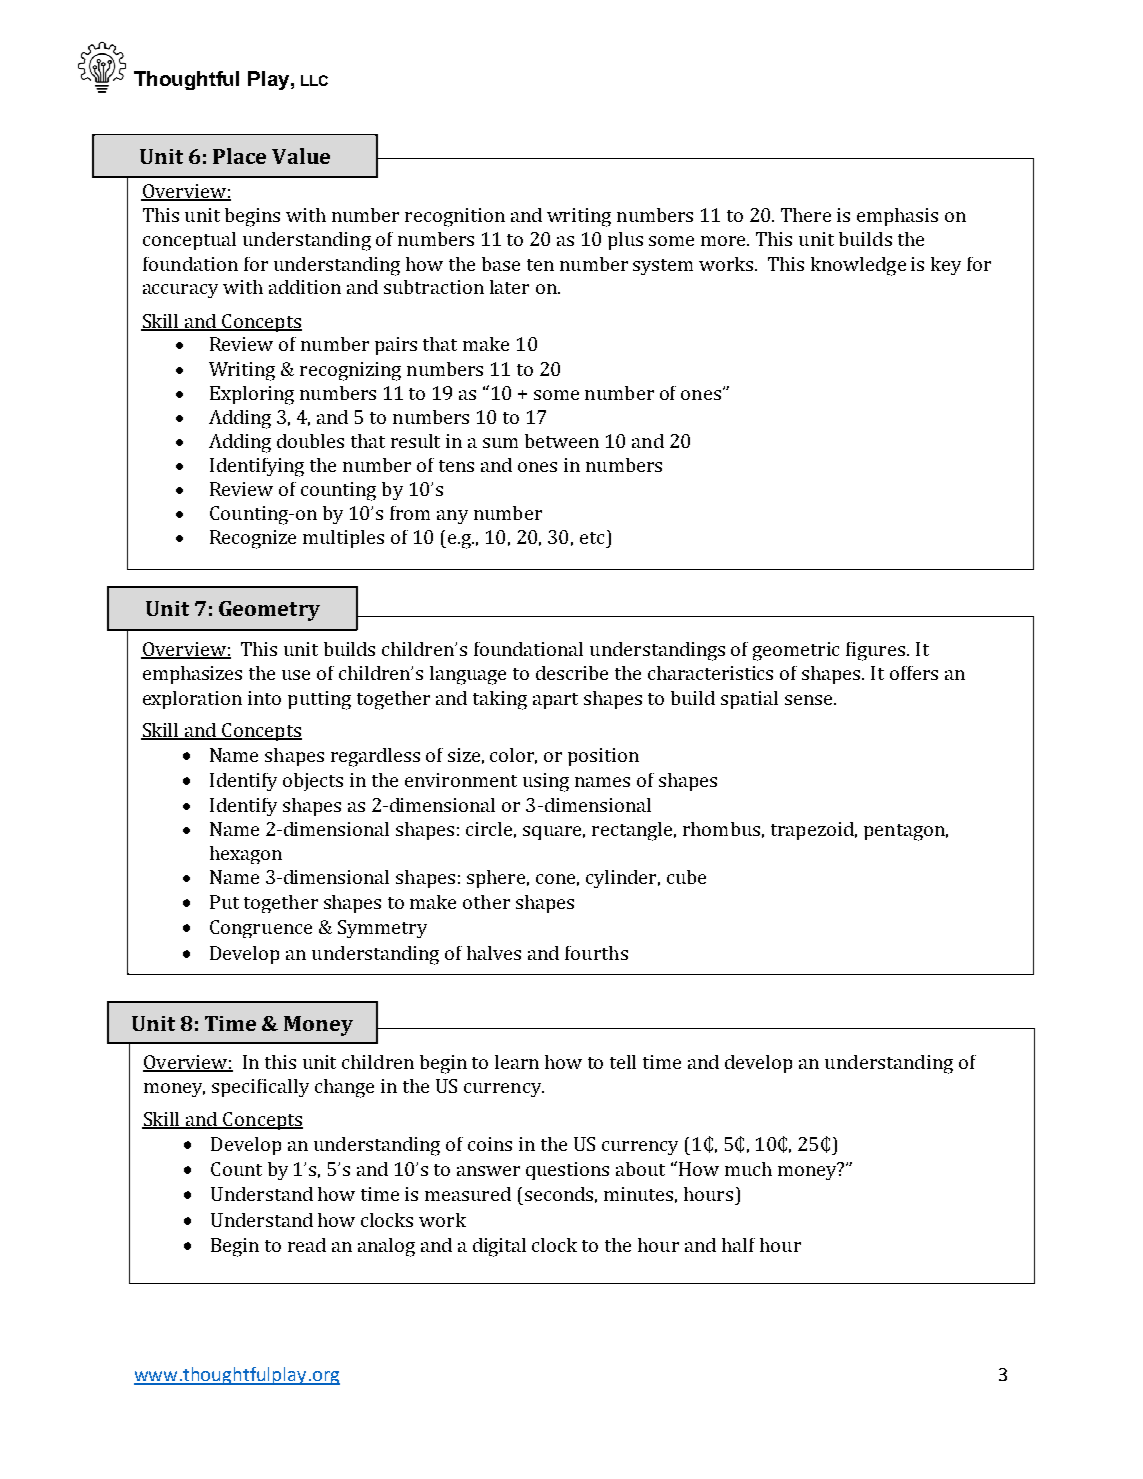 Image resolution: width=1143 pixels, height=1479 pixels. Describe the element at coordinates (455, 217) in the image. I see `recognition` at that location.
